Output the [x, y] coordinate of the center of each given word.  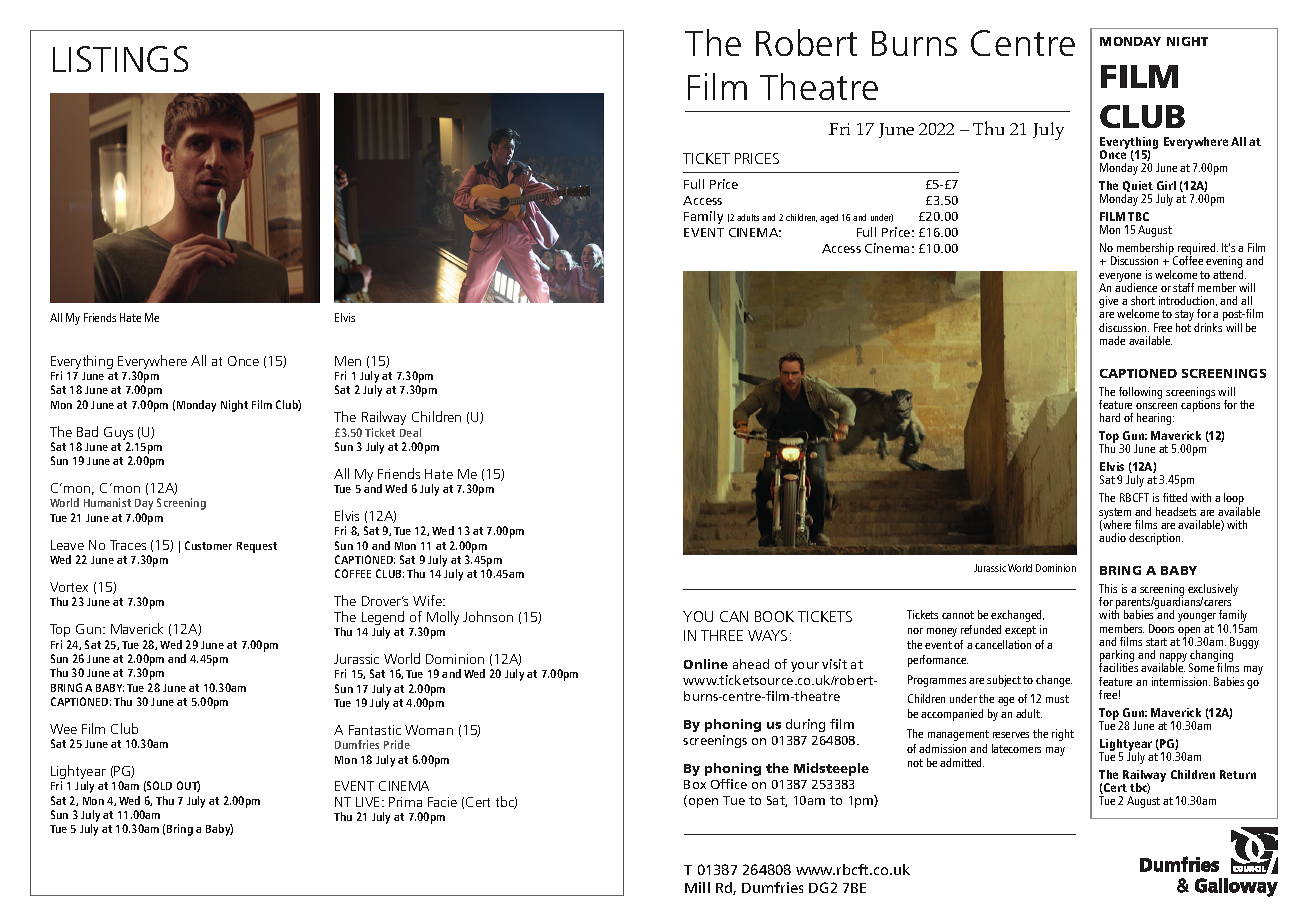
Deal [410, 432]
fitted [1175, 497]
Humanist [107, 502]
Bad [87, 431]
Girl [1166, 185]
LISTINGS [120, 59]
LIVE [369, 802]
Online [706, 664]
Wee [63, 729]
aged [829, 218]
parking [1117, 657]
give [1108, 302]
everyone [1120, 278]
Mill [697, 887]
